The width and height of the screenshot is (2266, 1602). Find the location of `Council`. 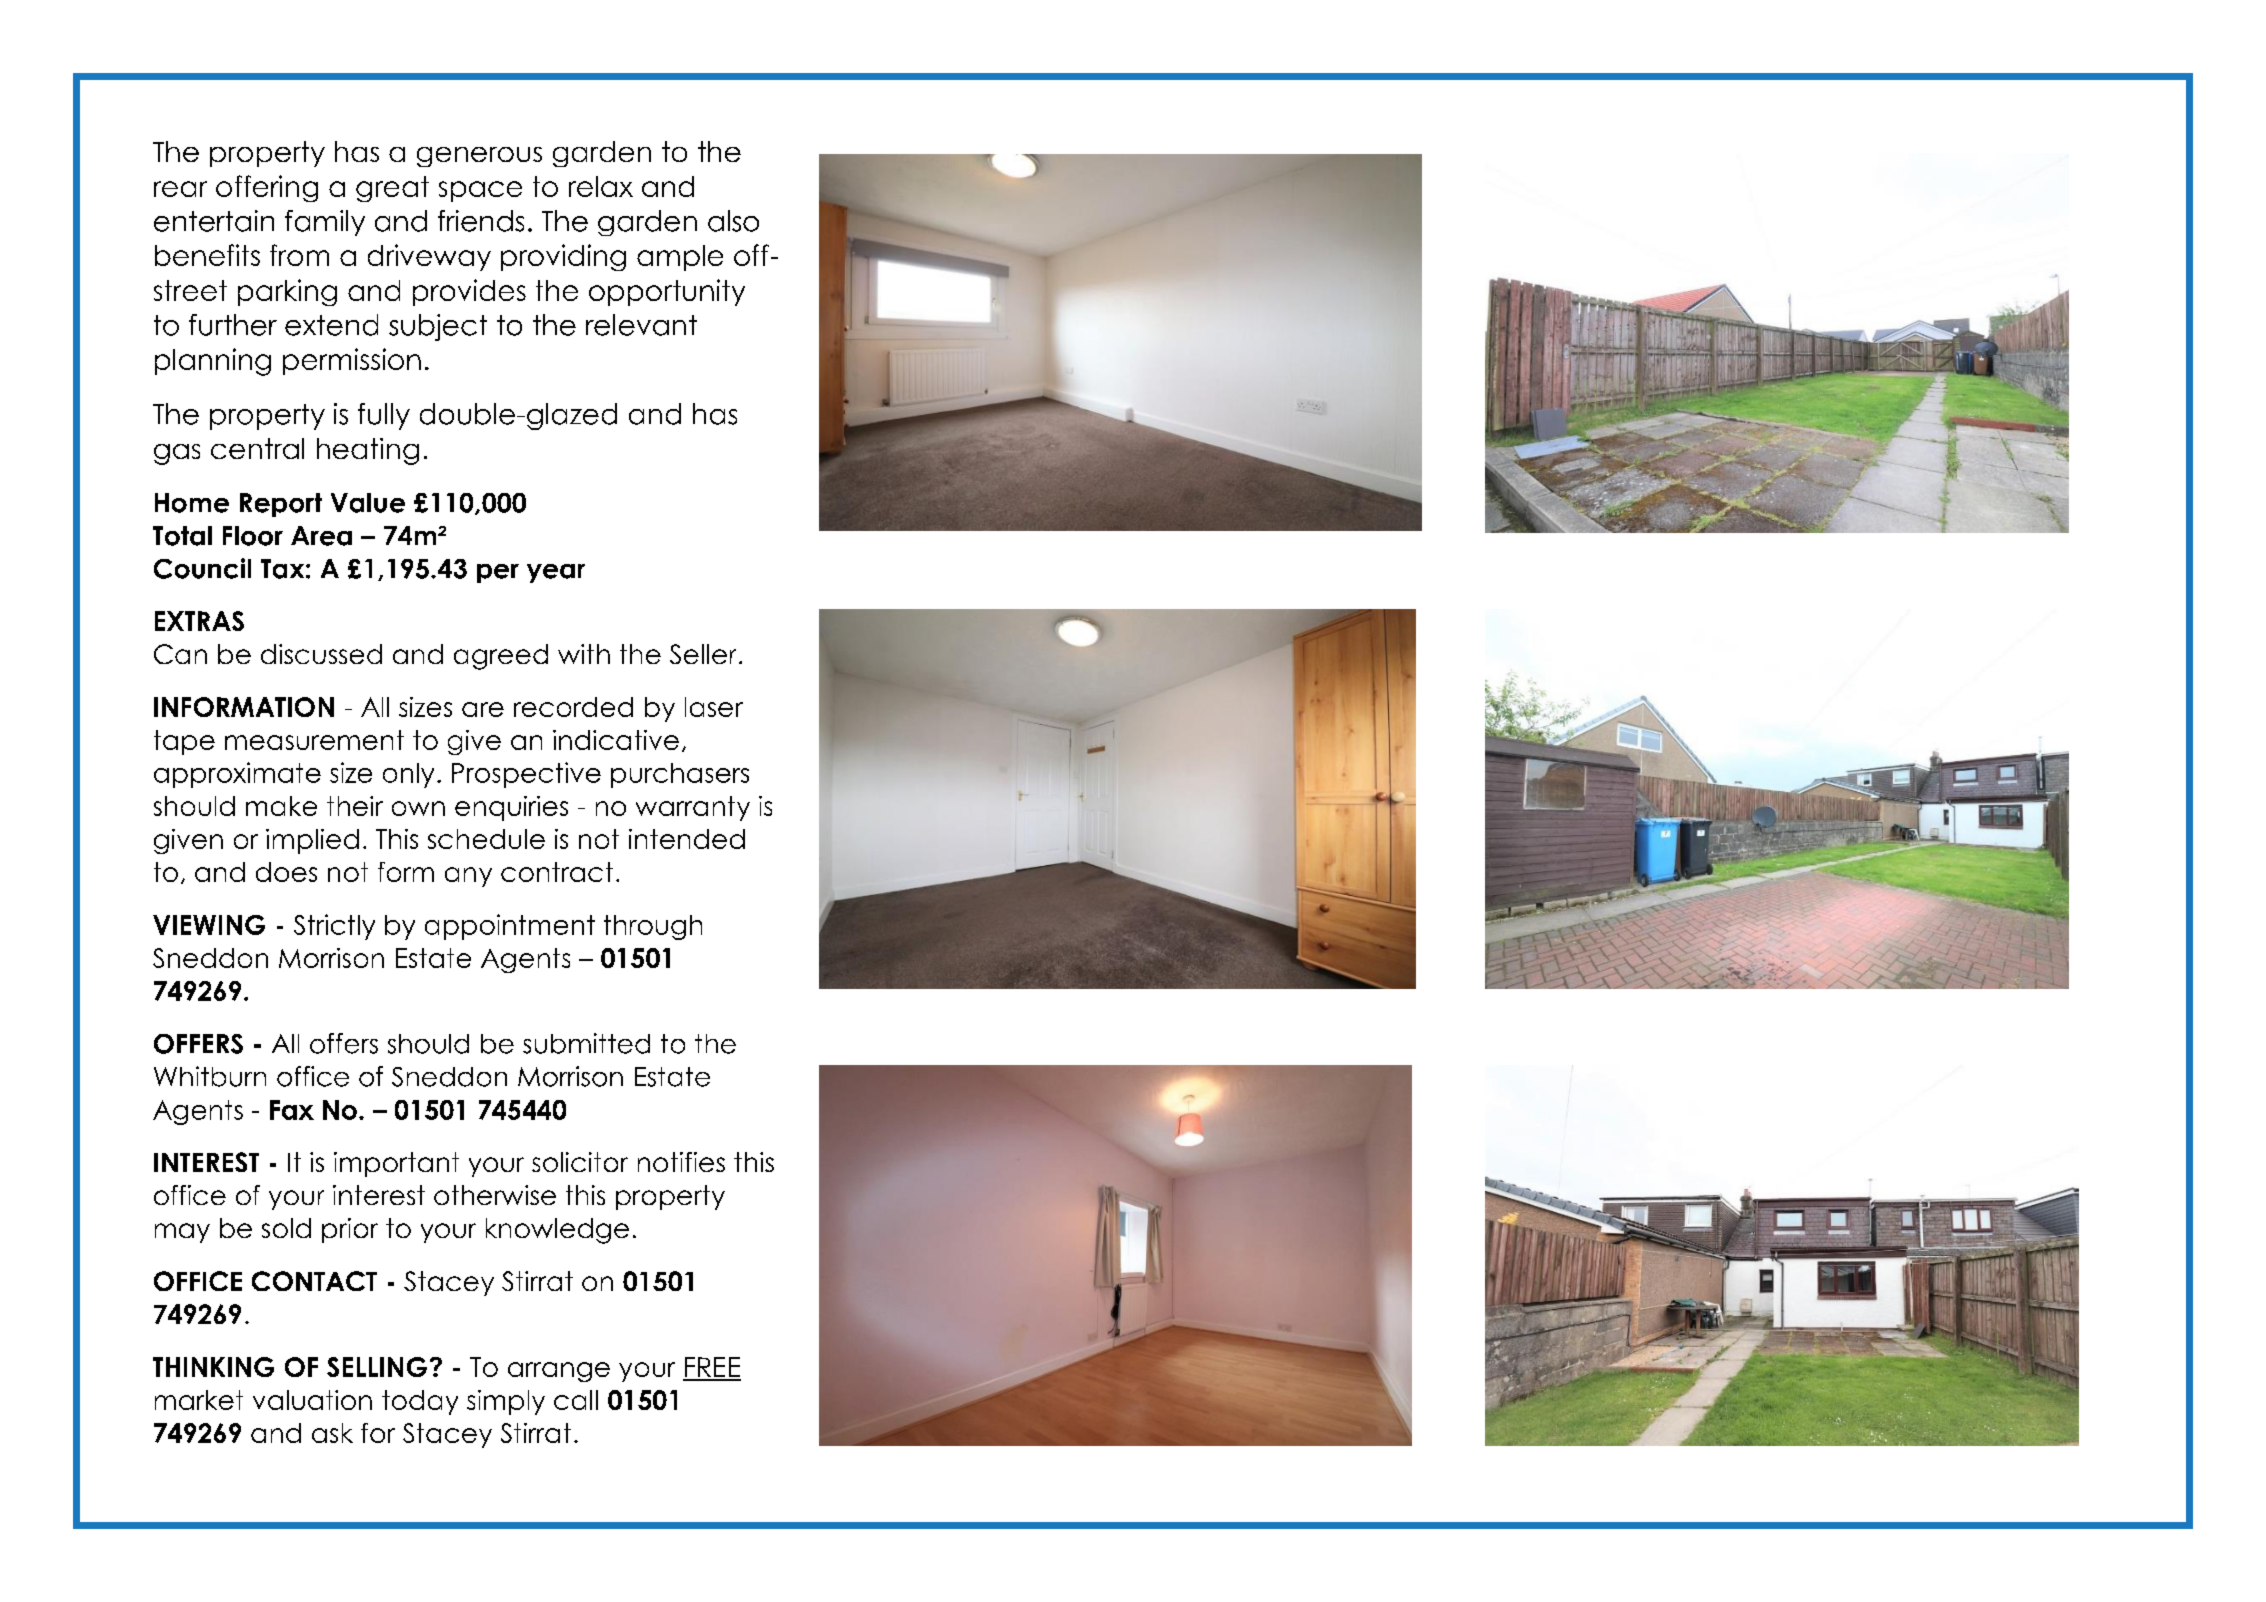

Council is located at coordinates (202, 568).
